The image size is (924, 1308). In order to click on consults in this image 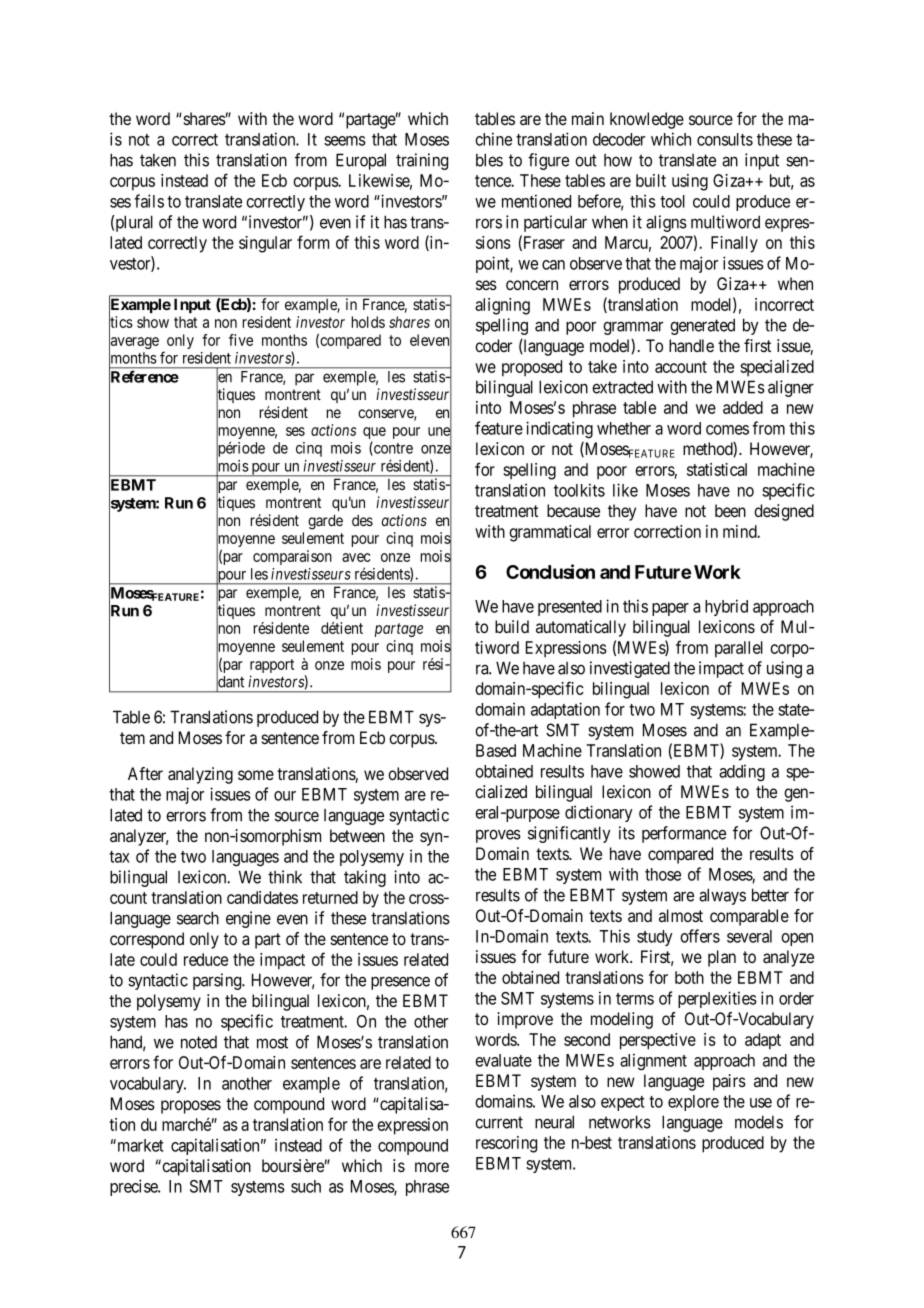, I will do `click(725, 139)`.
